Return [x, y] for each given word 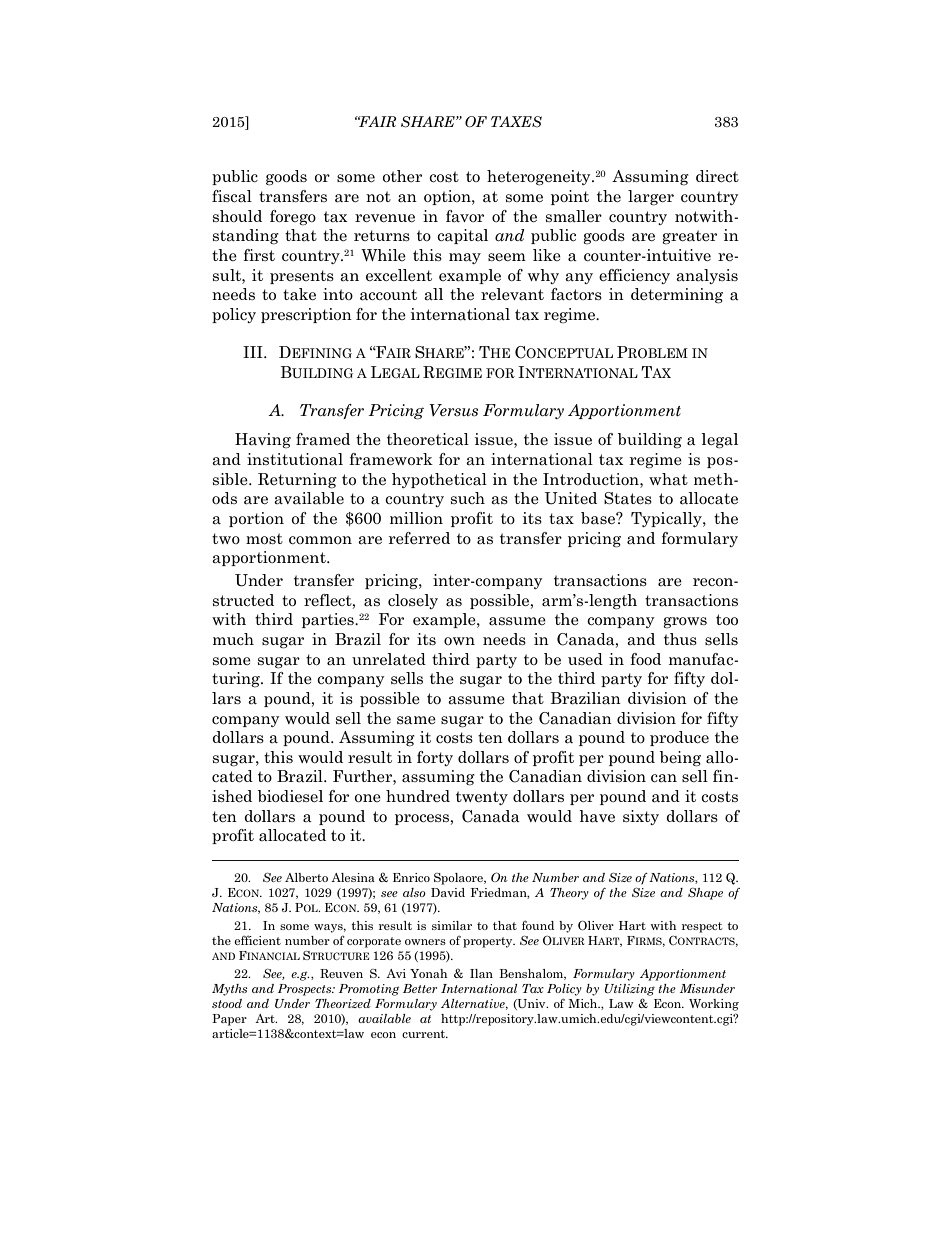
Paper [229, 1020]
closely [413, 601]
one [367, 798]
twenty [482, 798]
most [264, 538]
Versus [453, 410]
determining [677, 296]
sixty [641, 817]
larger [651, 198]
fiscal [232, 196]
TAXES [516, 122]
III [254, 352]
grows [685, 622]
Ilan [481, 973]
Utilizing [629, 990]
